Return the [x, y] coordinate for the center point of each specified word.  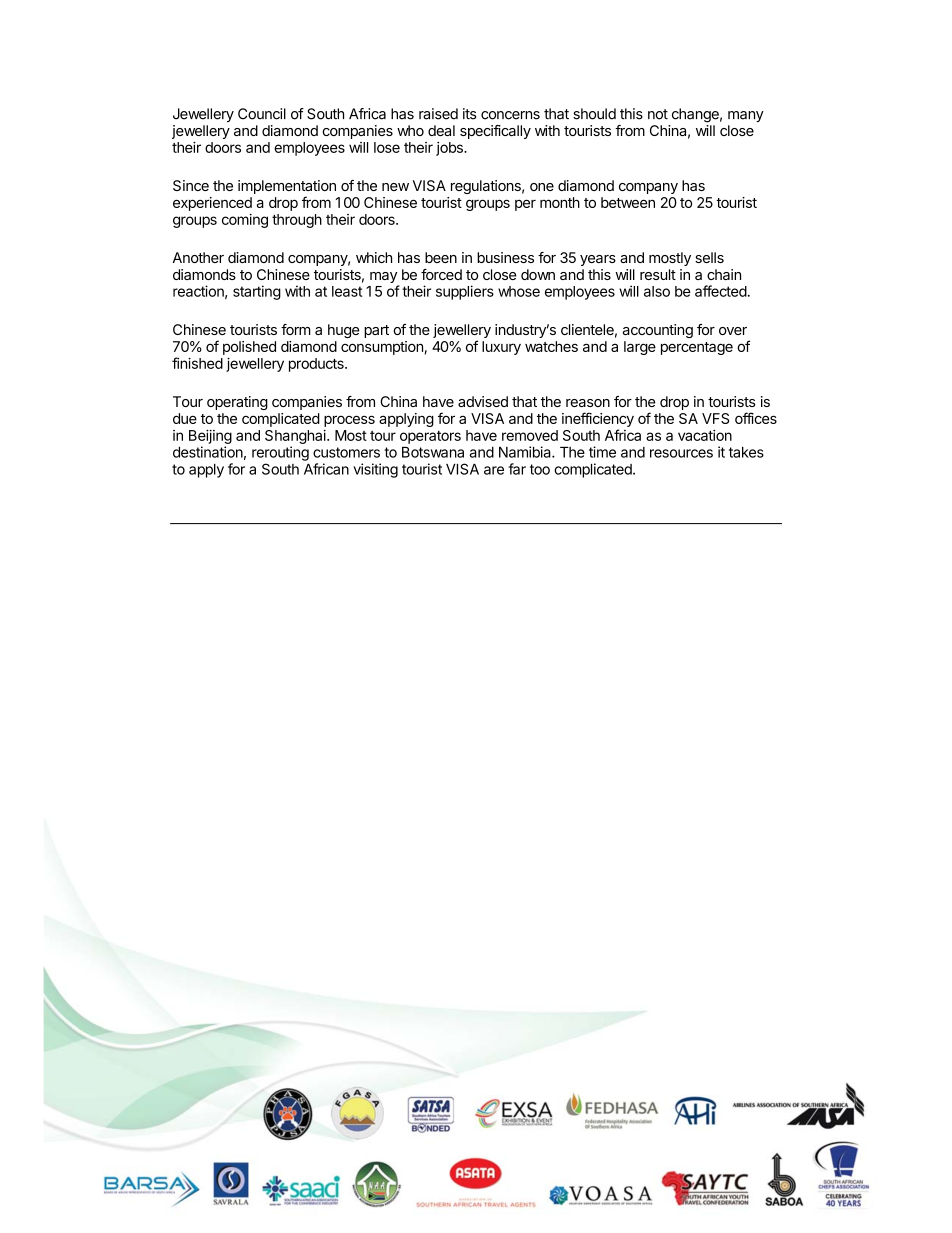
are [494, 470]
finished [197, 363]
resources [681, 453]
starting [257, 292]
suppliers [465, 292]
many [746, 116]
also [657, 291]
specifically [495, 132]
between [628, 202]
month [560, 202]
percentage [697, 348]
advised [483, 401]
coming [245, 221]
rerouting [280, 453]
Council [262, 114]
